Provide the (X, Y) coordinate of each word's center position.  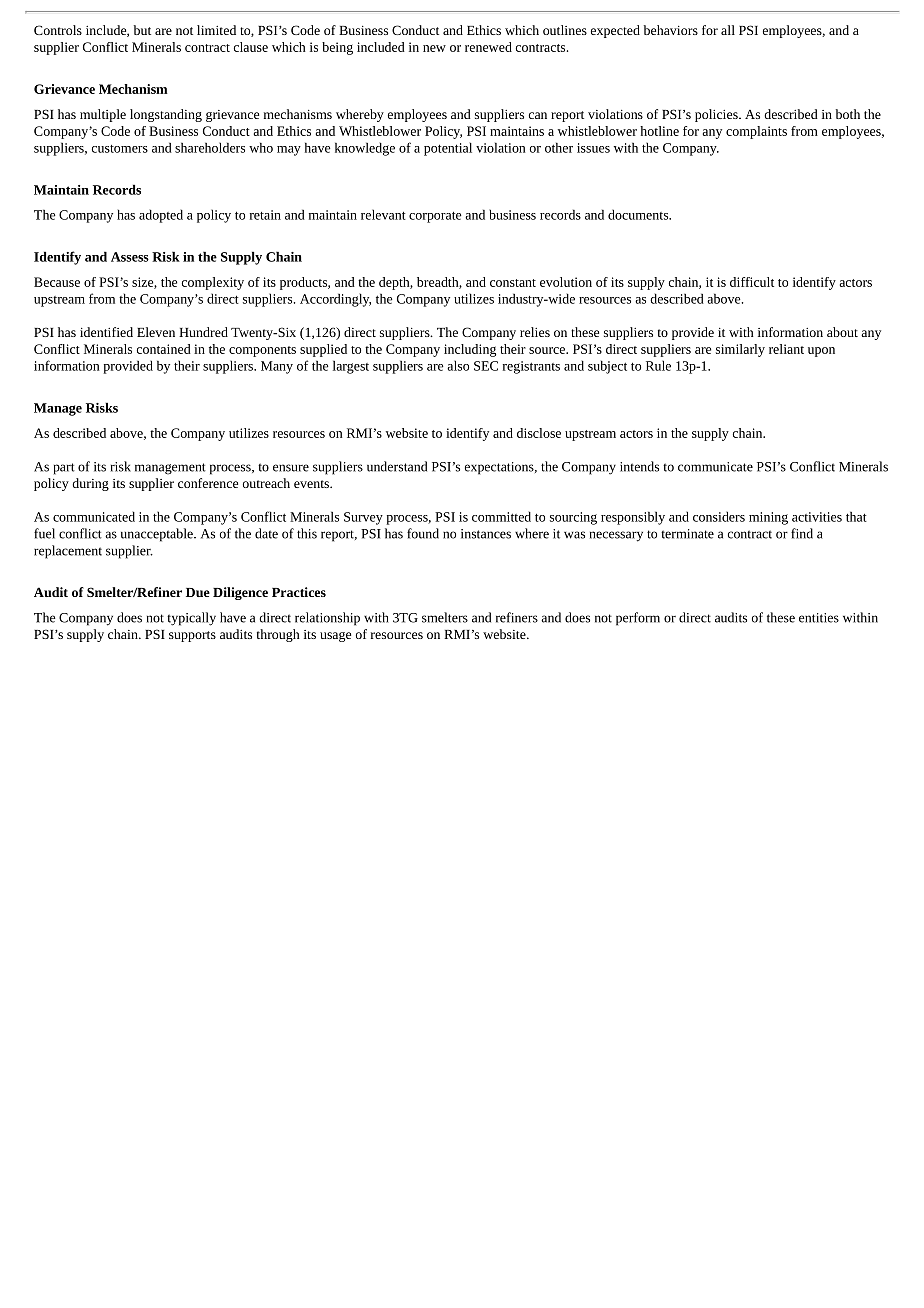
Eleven (156, 332)
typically (191, 619)
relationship (327, 619)
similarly (740, 350)
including (470, 350)
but (142, 30)
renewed (488, 47)
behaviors (671, 30)
